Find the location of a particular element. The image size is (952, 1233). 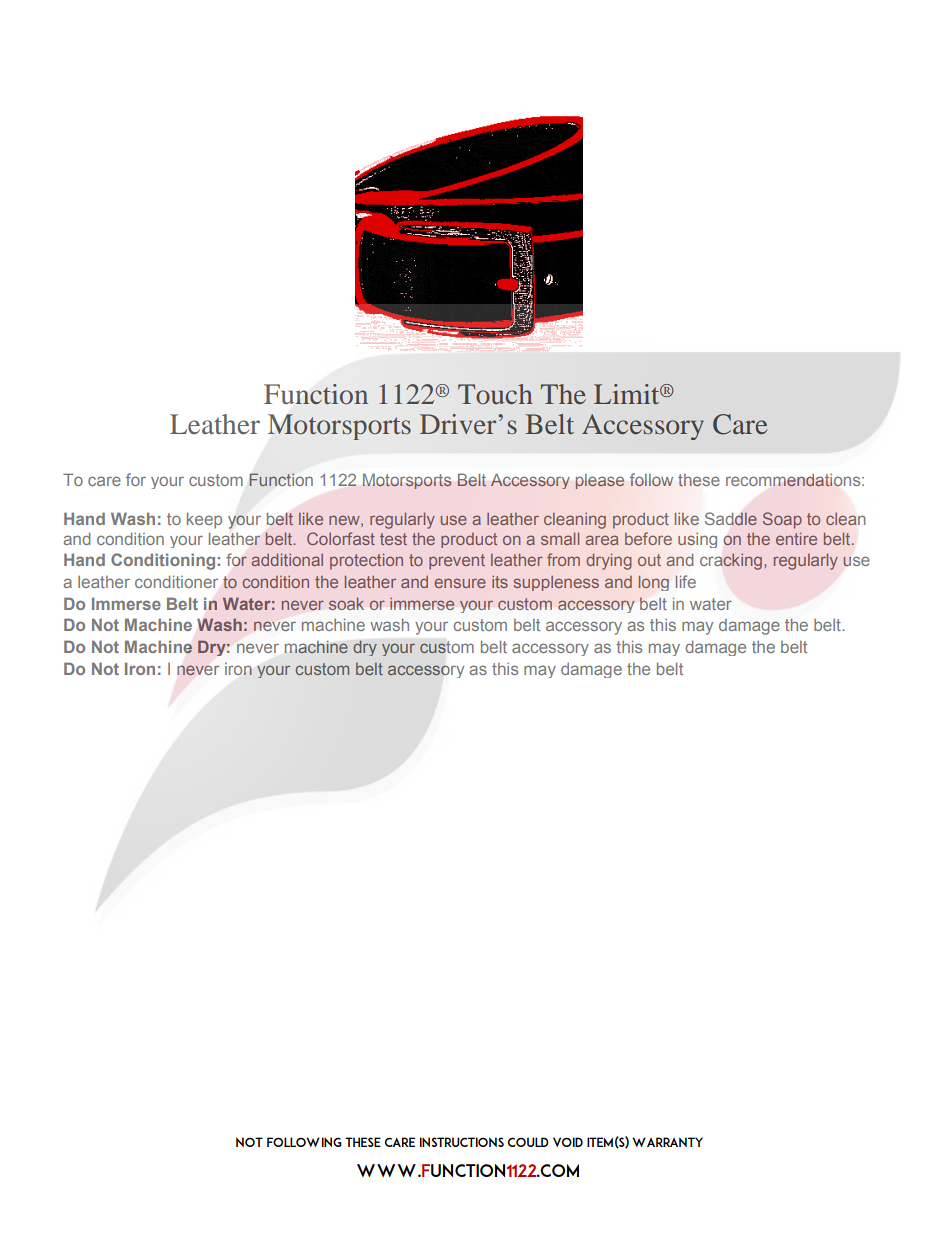

keep is located at coordinates (204, 520).
